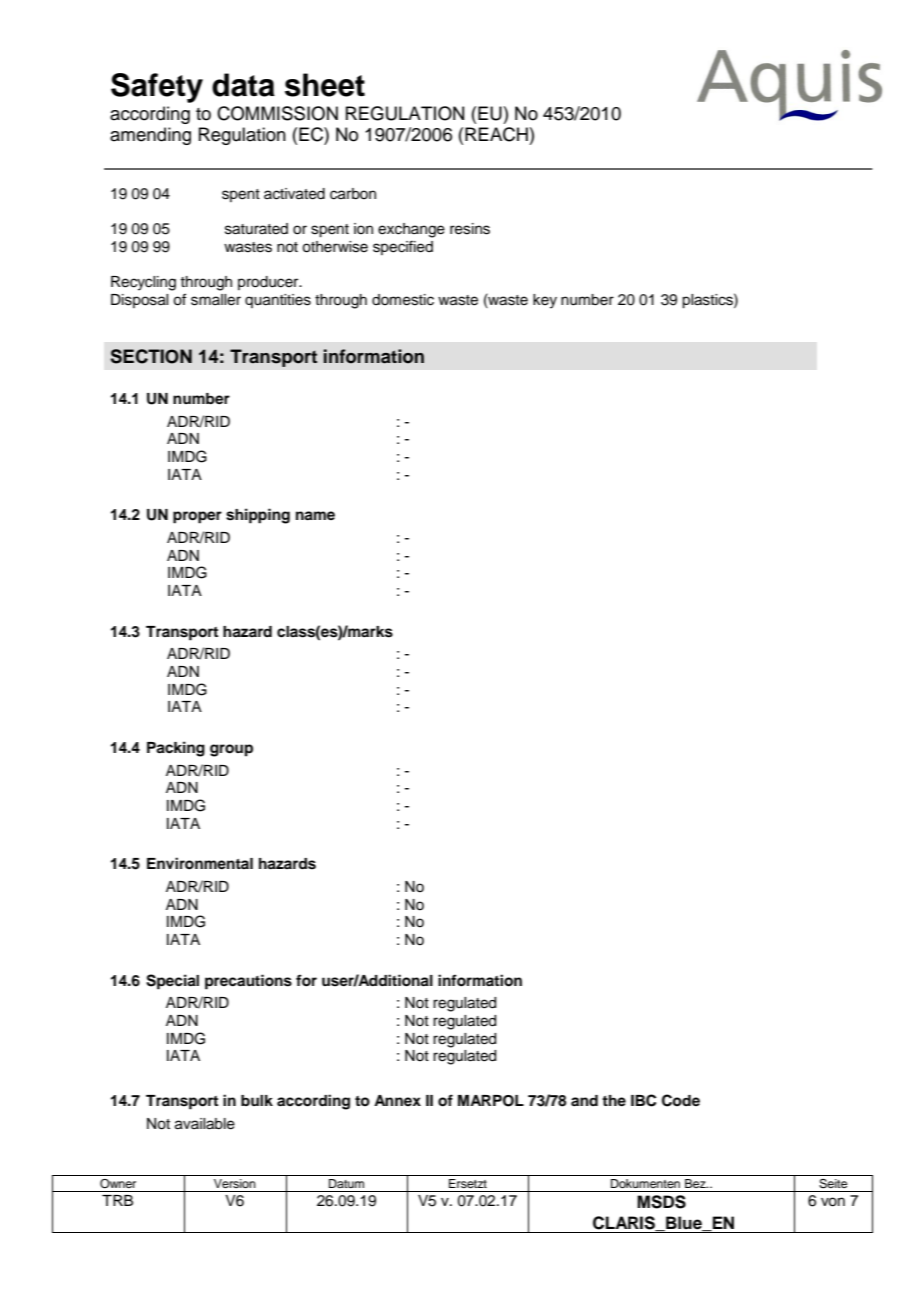 This screenshot has width=924, height=1308. What do you see at coordinates (397, 1100) in the screenshot?
I see `Annex` at bounding box center [397, 1100].
